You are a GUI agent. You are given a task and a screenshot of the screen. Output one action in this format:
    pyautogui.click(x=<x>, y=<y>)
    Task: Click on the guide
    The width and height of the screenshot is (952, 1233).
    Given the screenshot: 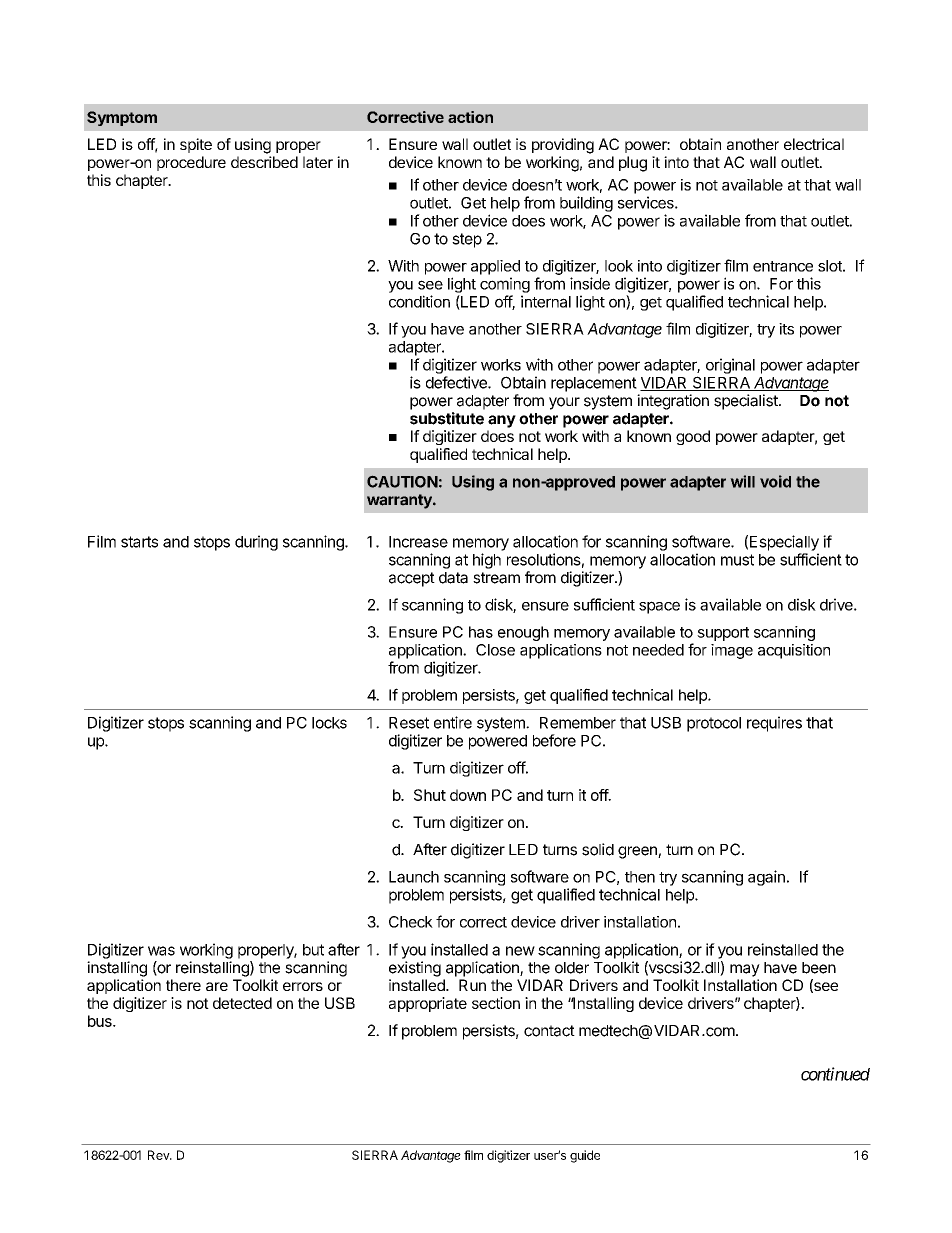 What is the action you would take?
    pyautogui.click(x=585, y=1156)
